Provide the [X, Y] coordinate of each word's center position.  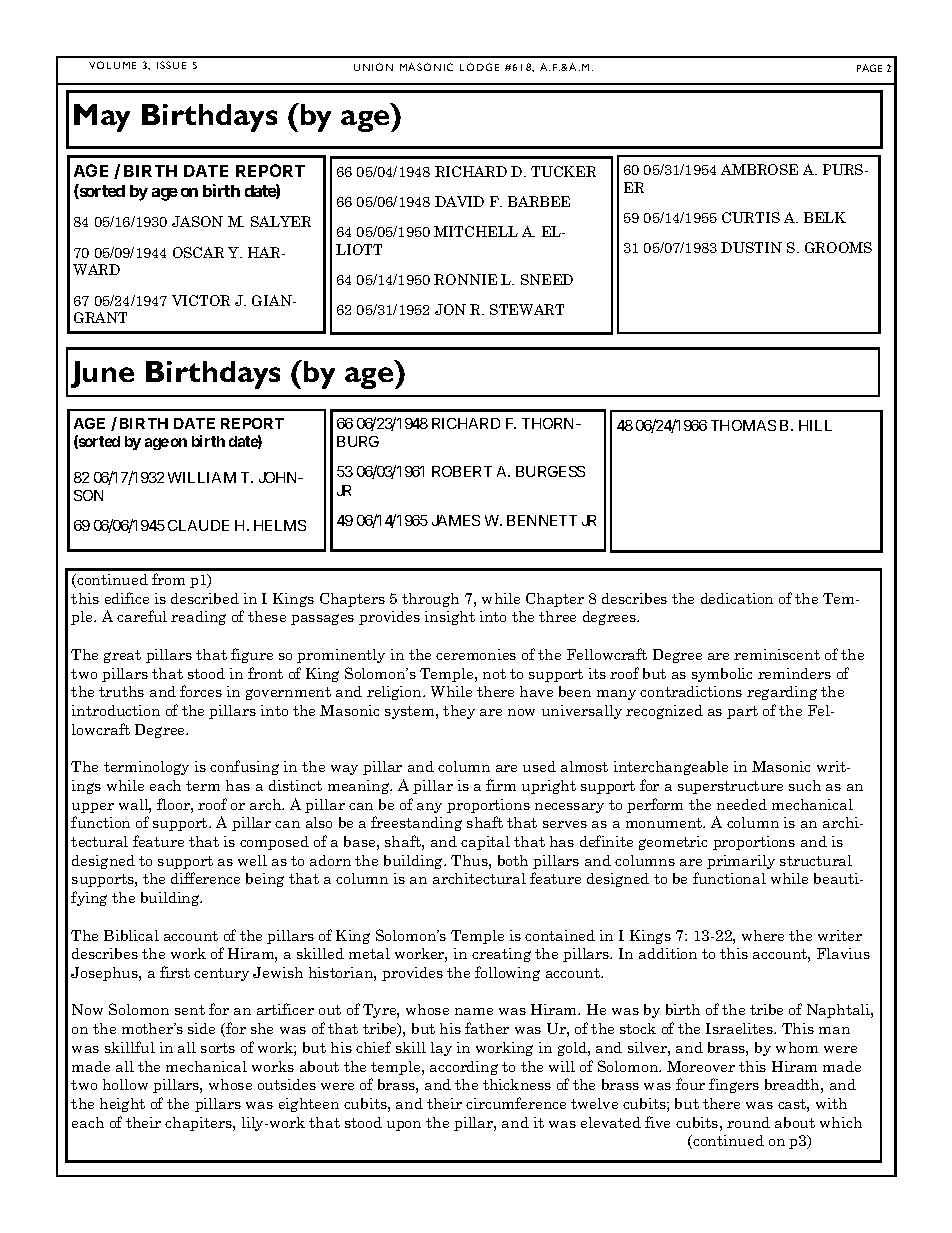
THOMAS [743, 425]
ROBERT [462, 471]
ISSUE [171, 65]
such [805, 785]
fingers [734, 1085]
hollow [125, 1084]
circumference [516, 1103]
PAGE [869, 68]
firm [501, 785]
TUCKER [563, 171]
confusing [244, 767]
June [102, 374]
